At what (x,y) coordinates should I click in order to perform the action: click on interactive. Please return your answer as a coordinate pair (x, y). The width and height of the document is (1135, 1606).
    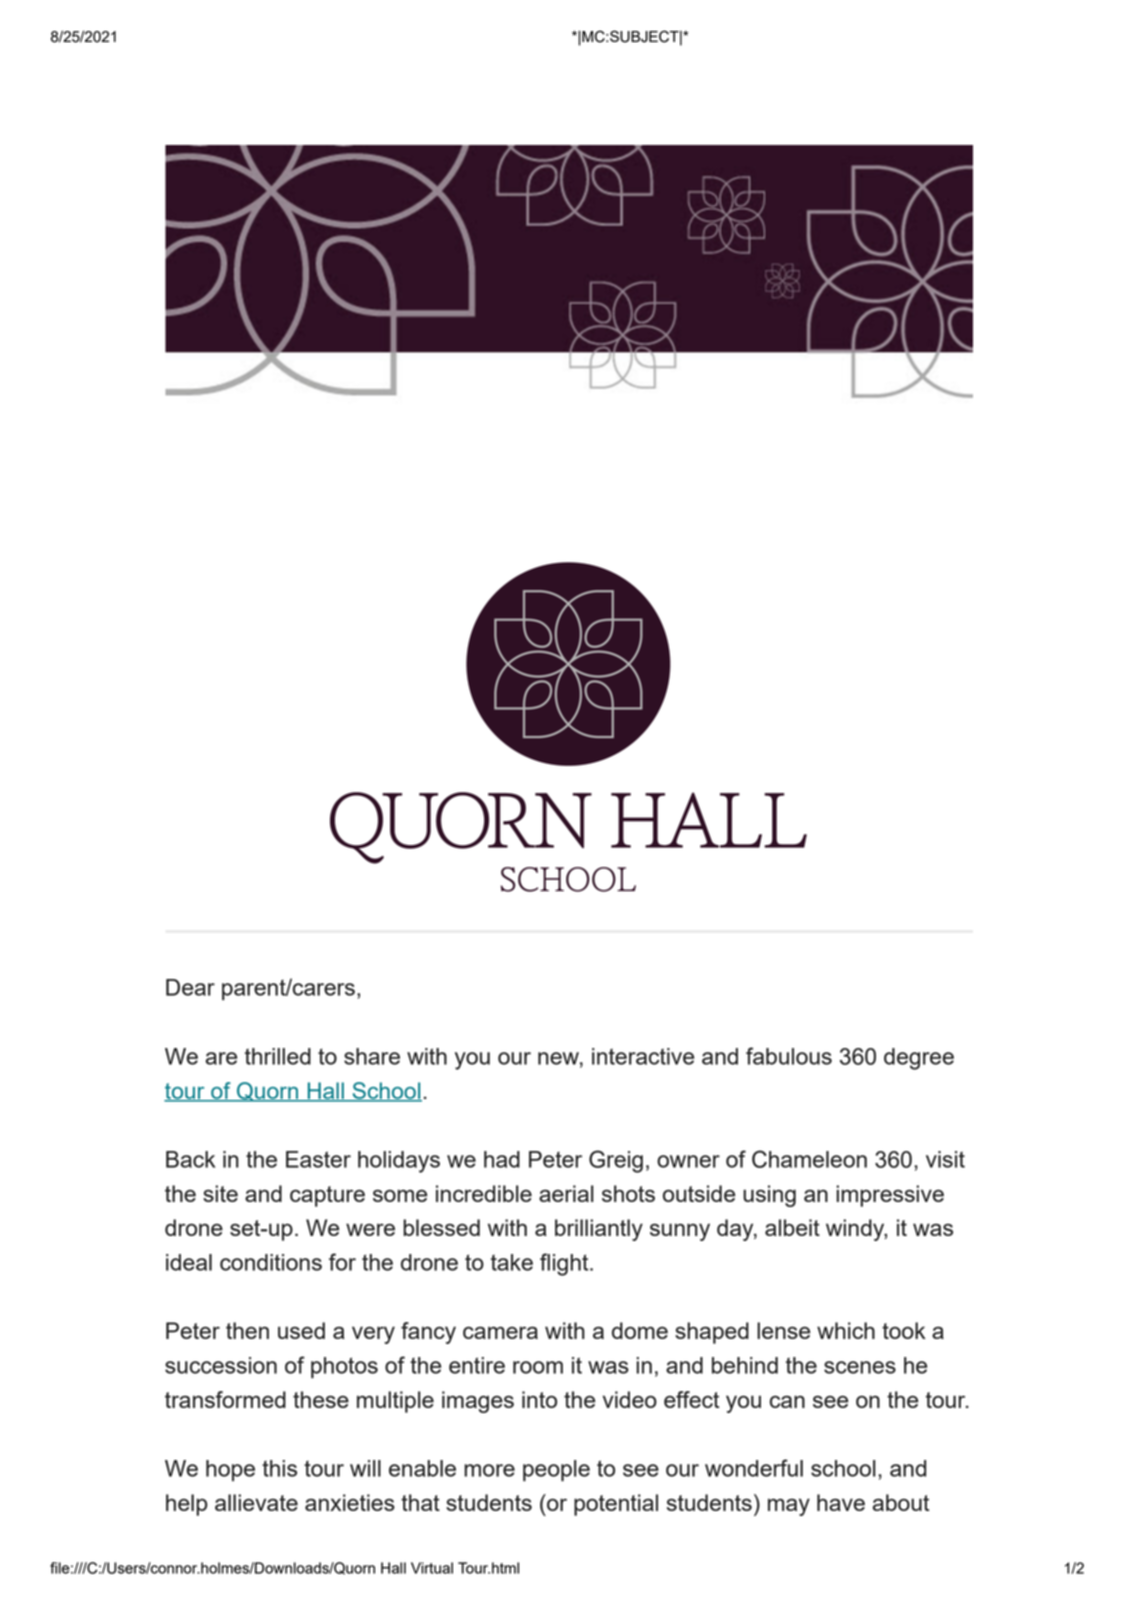
    Looking at the image, I should click on (643, 1056).
